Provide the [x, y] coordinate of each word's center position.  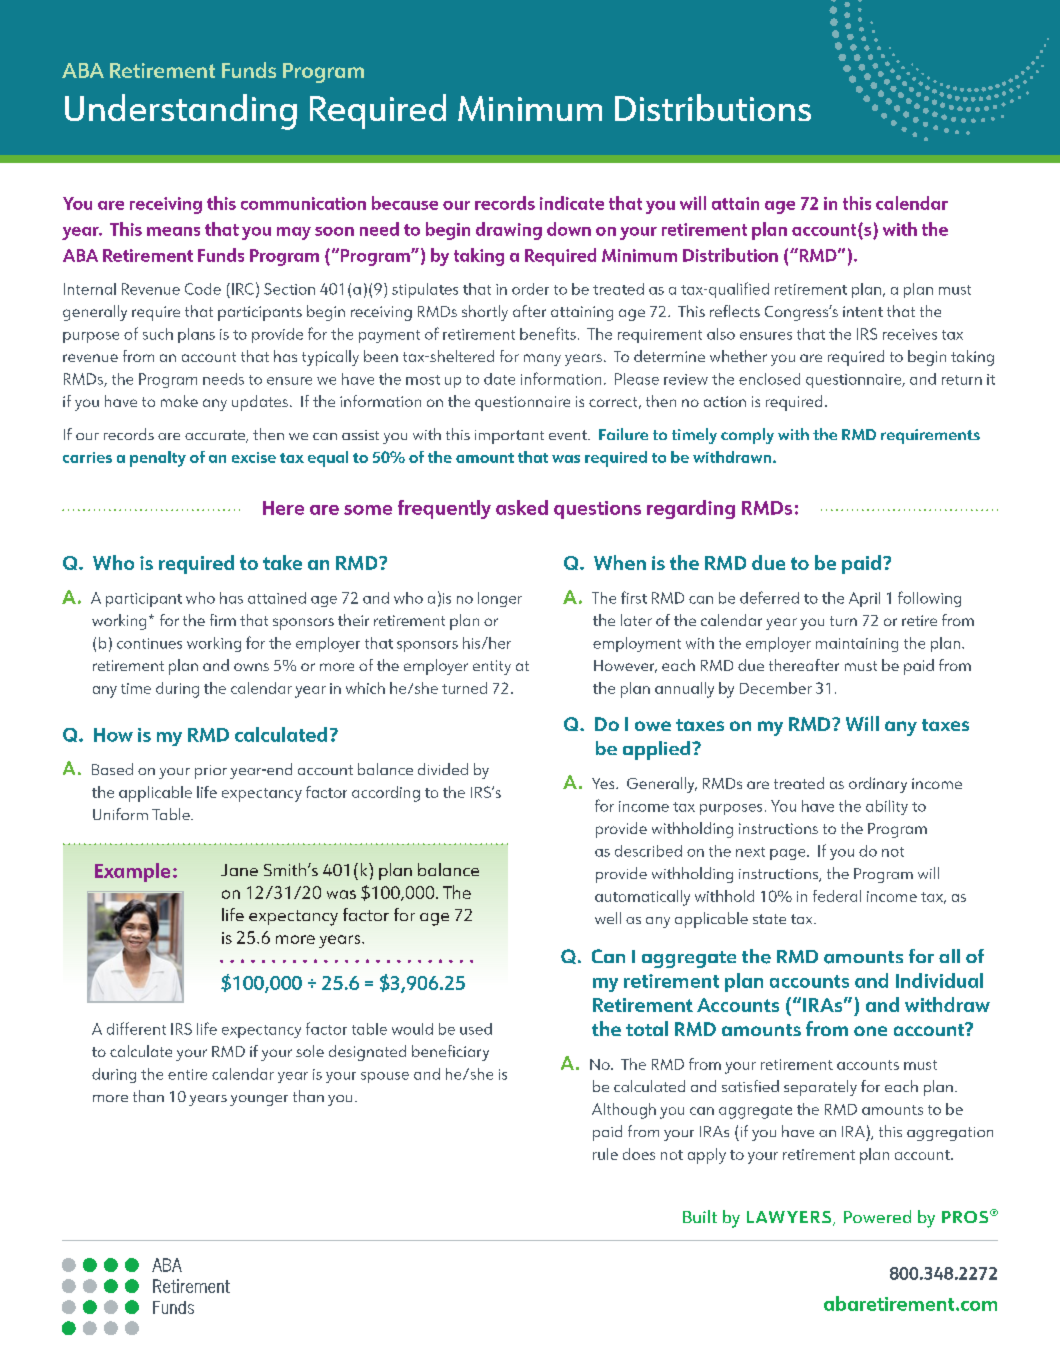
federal [837, 896]
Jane [239, 870]
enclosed [769, 379]
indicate [572, 203]
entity [492, 667]
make [179, 401]
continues [149, 643]
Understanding [181, 112]
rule [605, 1154]
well [608, 918]
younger [259, 1100]
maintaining [857, 645]
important [509, 437]
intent [863, 311]
